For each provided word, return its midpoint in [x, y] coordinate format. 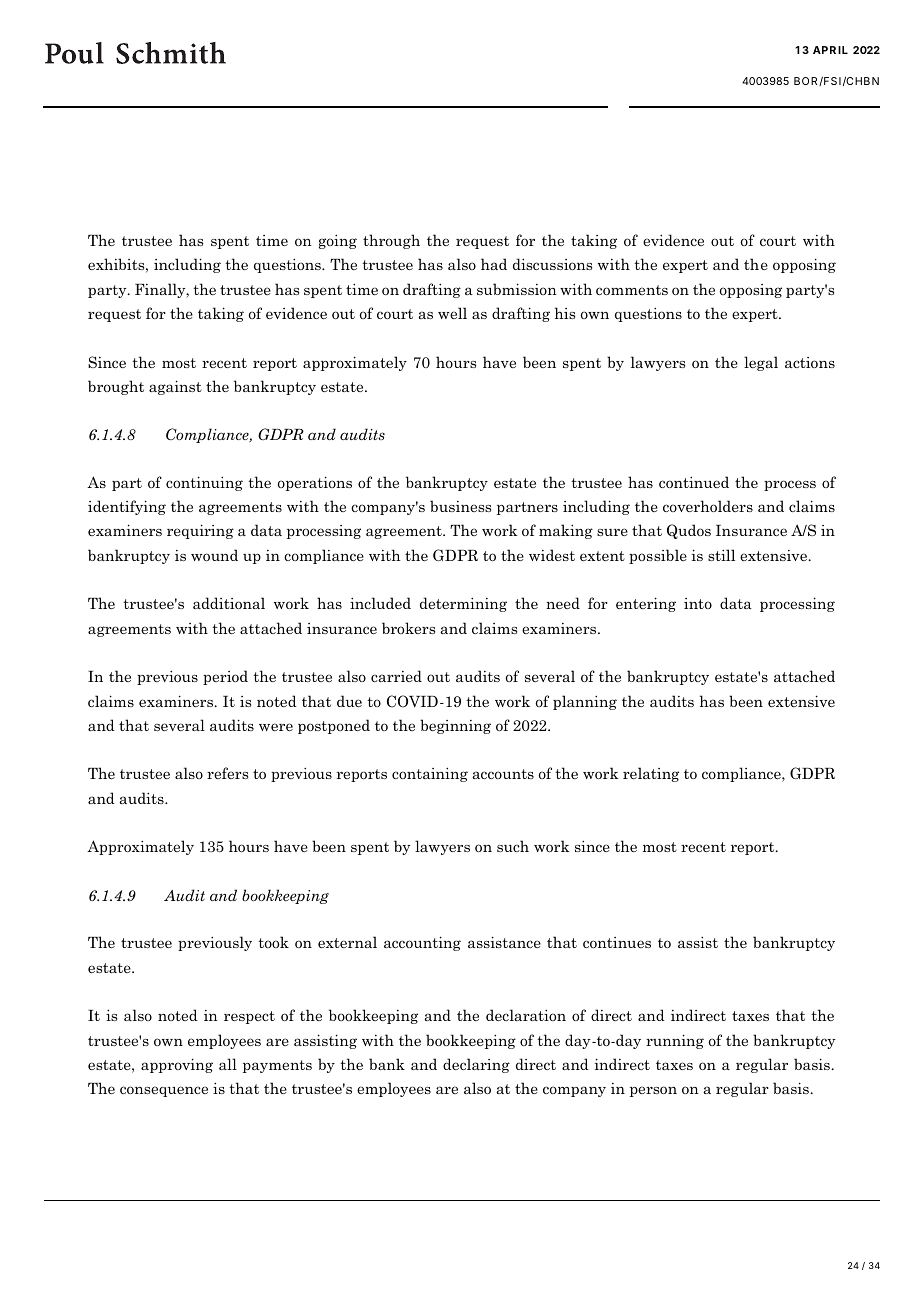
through [391, 241]
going [338, 241]
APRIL [830, 50]
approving [177, 1065]
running [675, 1041]
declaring [476, 1065]
